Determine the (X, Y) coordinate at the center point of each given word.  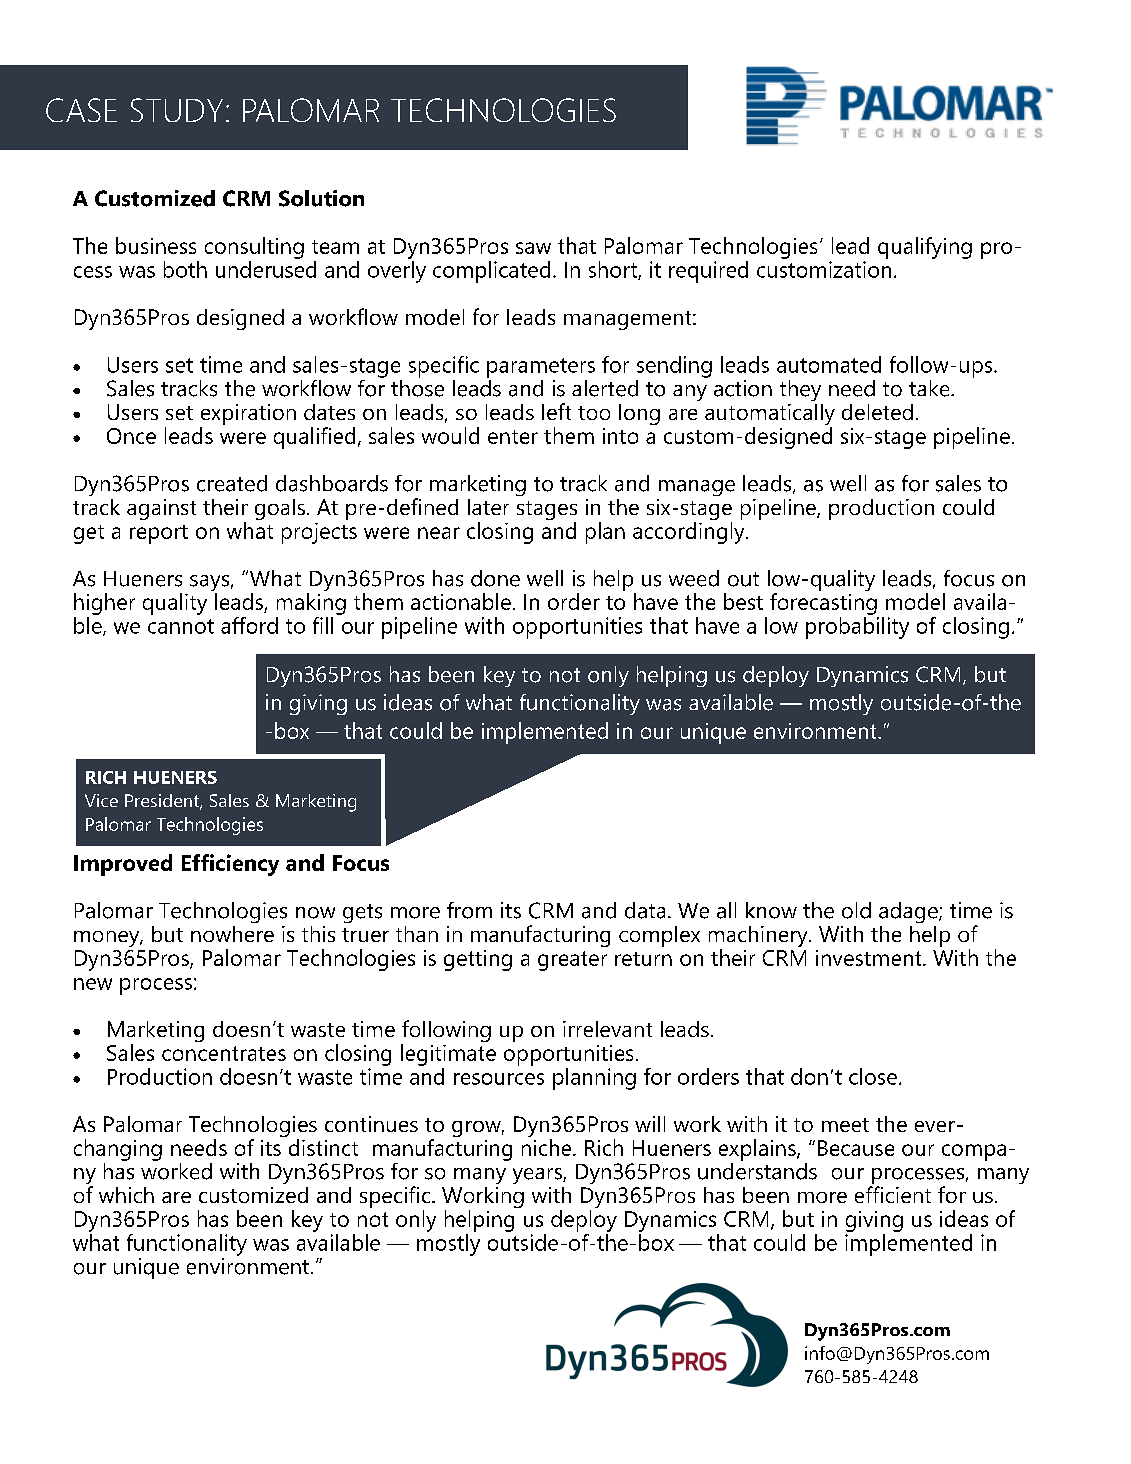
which (126, 1195)
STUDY (177, 110)
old (856, 910)
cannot (181, 626)
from (469, 910)
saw (533, 248)
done (495, 578)
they (800, 390)
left (556, 411)
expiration (248, 414)
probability (857, 626)
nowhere (232, 934)
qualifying (925, 248)
